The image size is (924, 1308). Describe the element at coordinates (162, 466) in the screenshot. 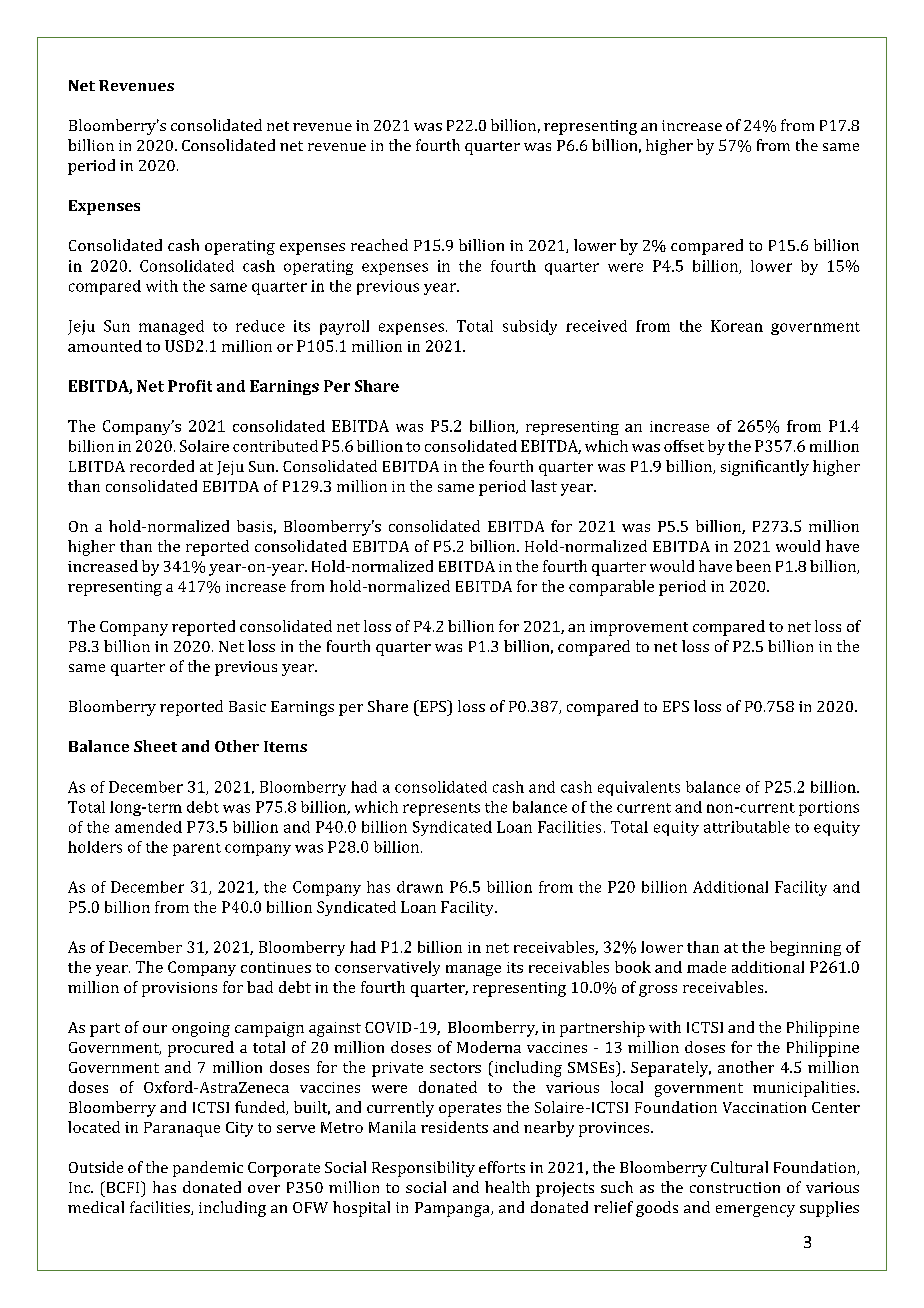

I see `recorded` at that location.
